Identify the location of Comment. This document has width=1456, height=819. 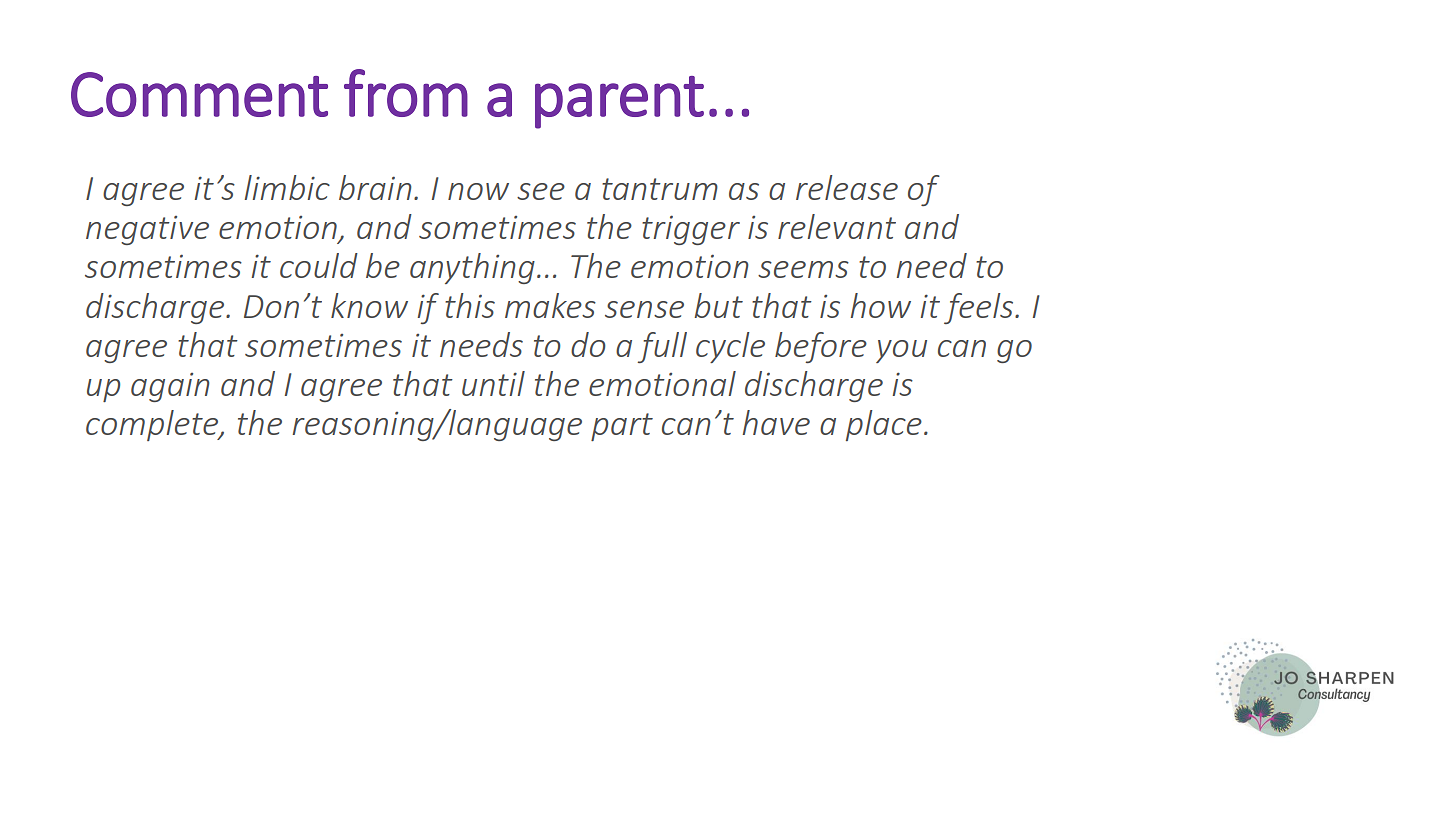
(199, 94).
